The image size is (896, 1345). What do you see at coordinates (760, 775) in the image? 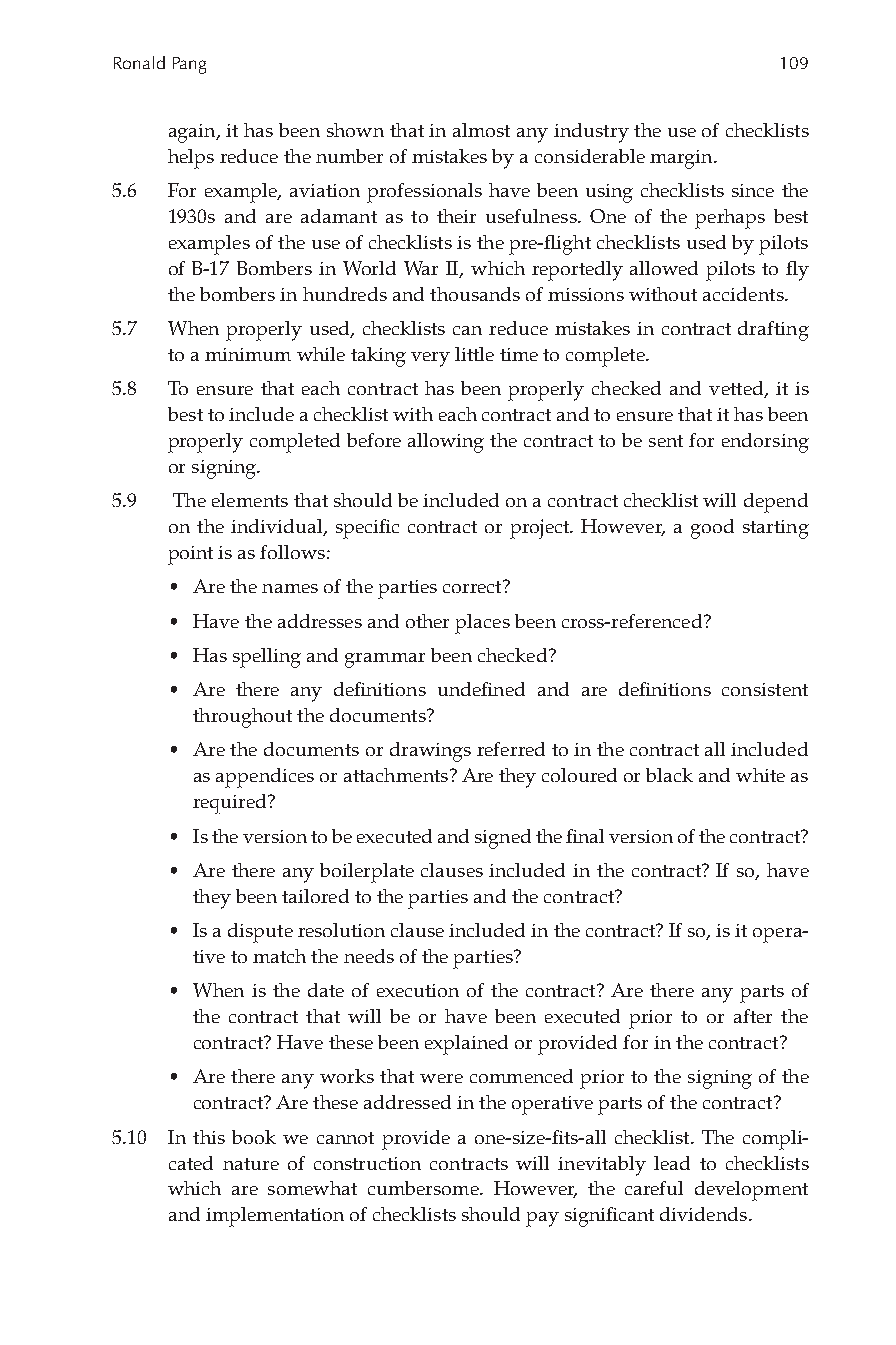
I see `white` at bounding box center [760, 775].
